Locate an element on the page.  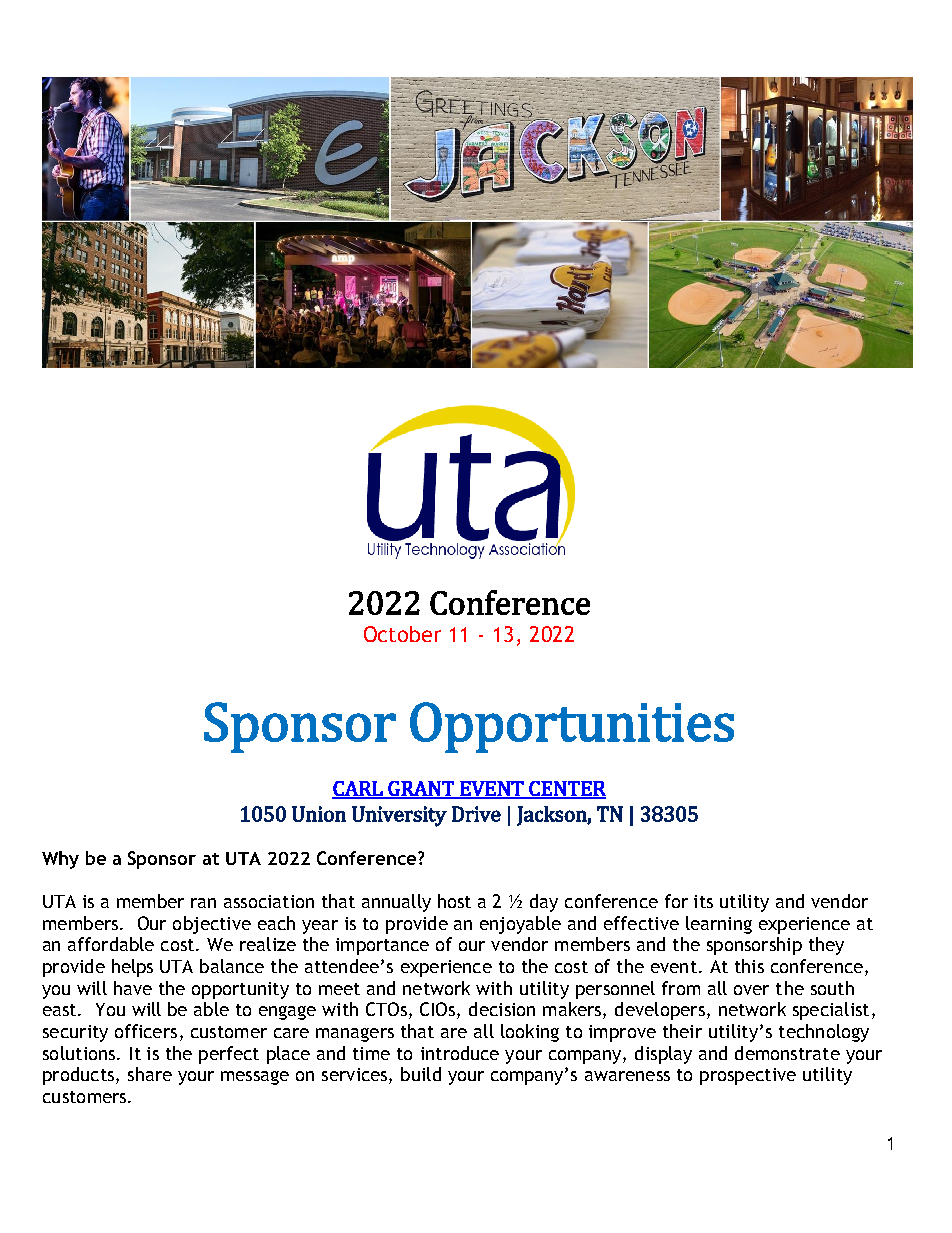
Union is located at coordinates (319, 814).
